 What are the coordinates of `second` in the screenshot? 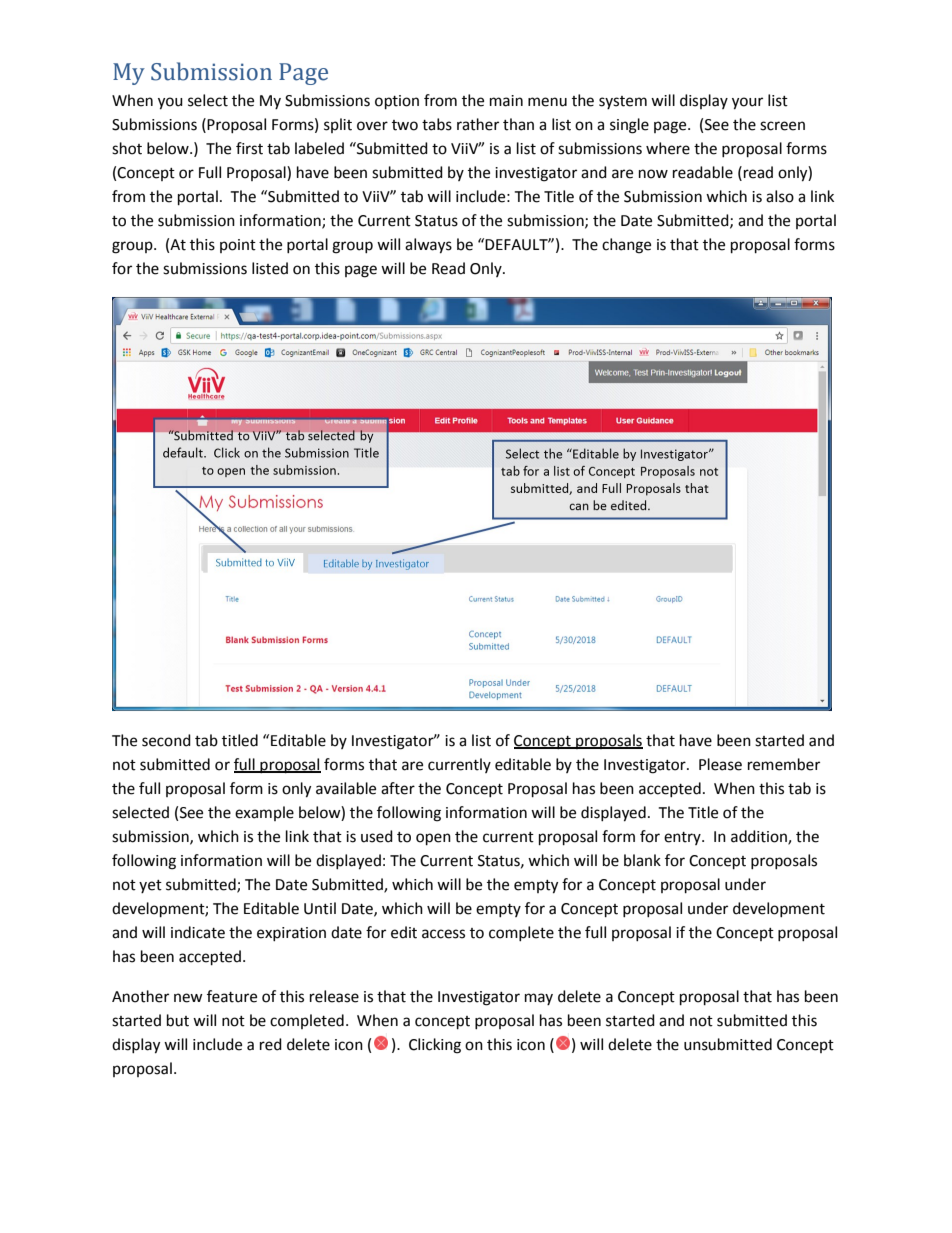 It's located at (166, 740).
